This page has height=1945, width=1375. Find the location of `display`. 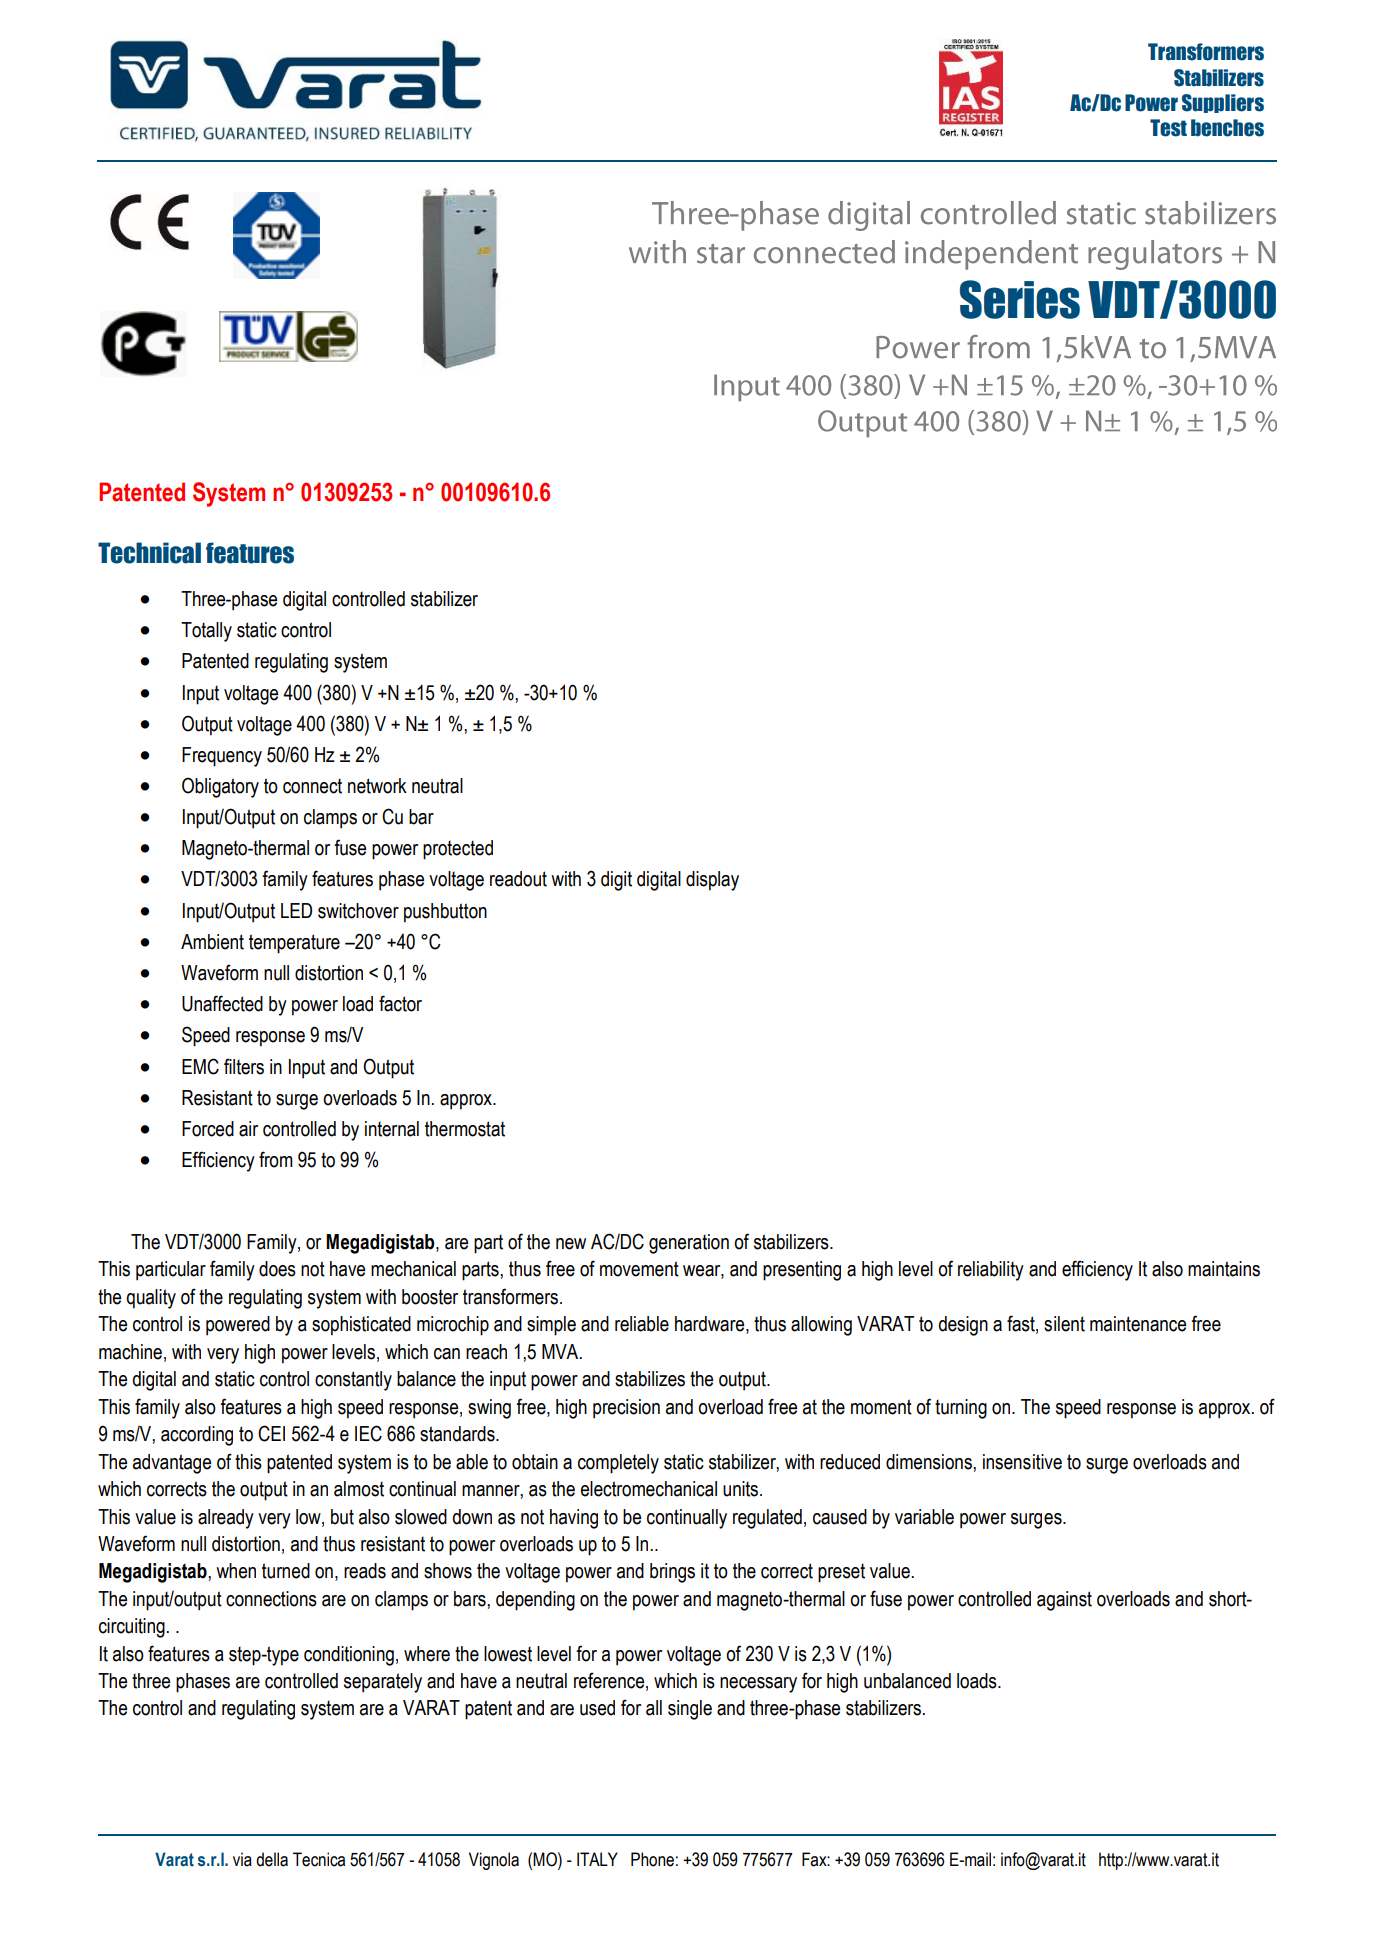

display is located at coordinates (712, 881).
